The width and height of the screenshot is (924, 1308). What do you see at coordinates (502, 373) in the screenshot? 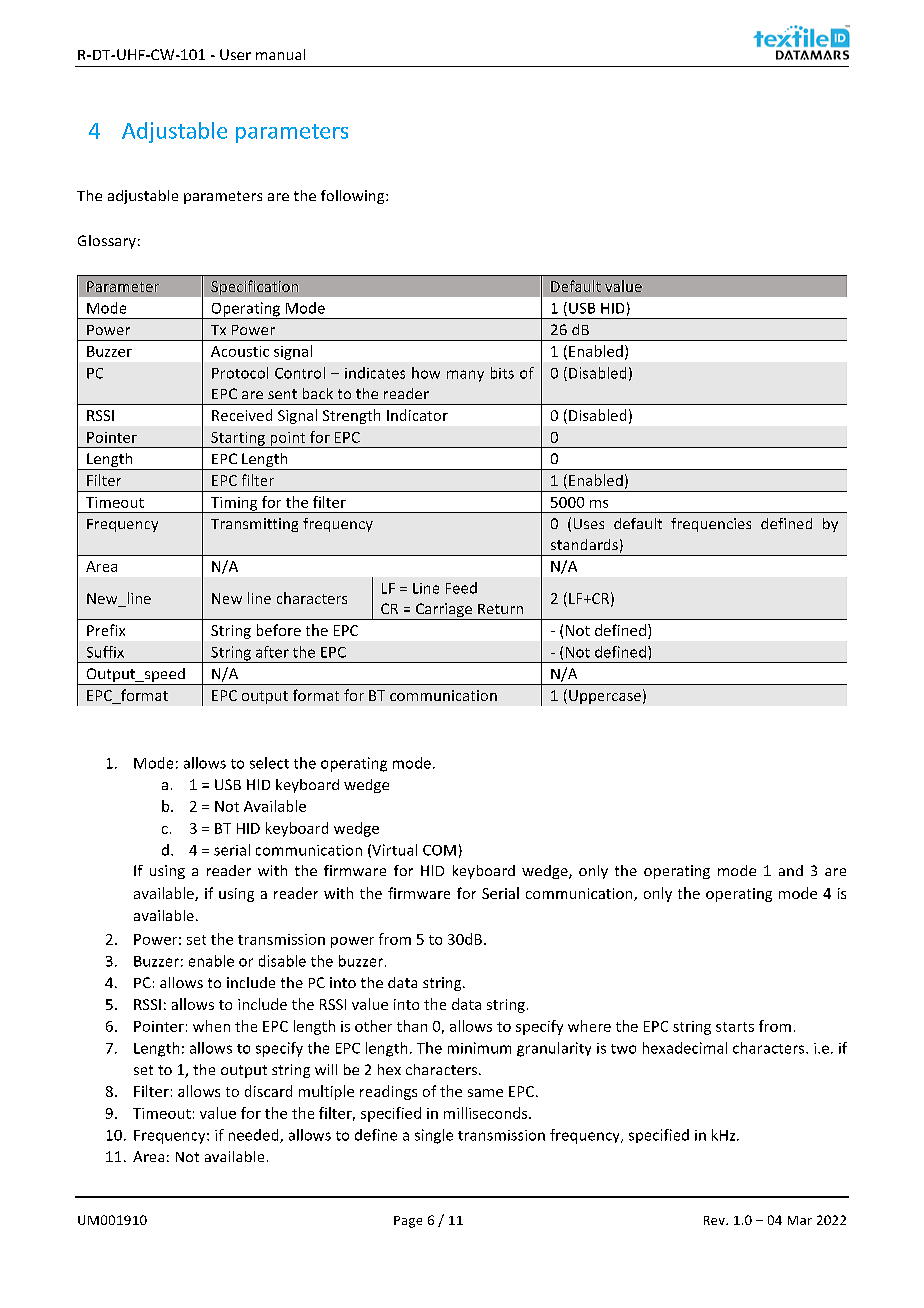
I see `bits` at bounding box center [502, 373].
